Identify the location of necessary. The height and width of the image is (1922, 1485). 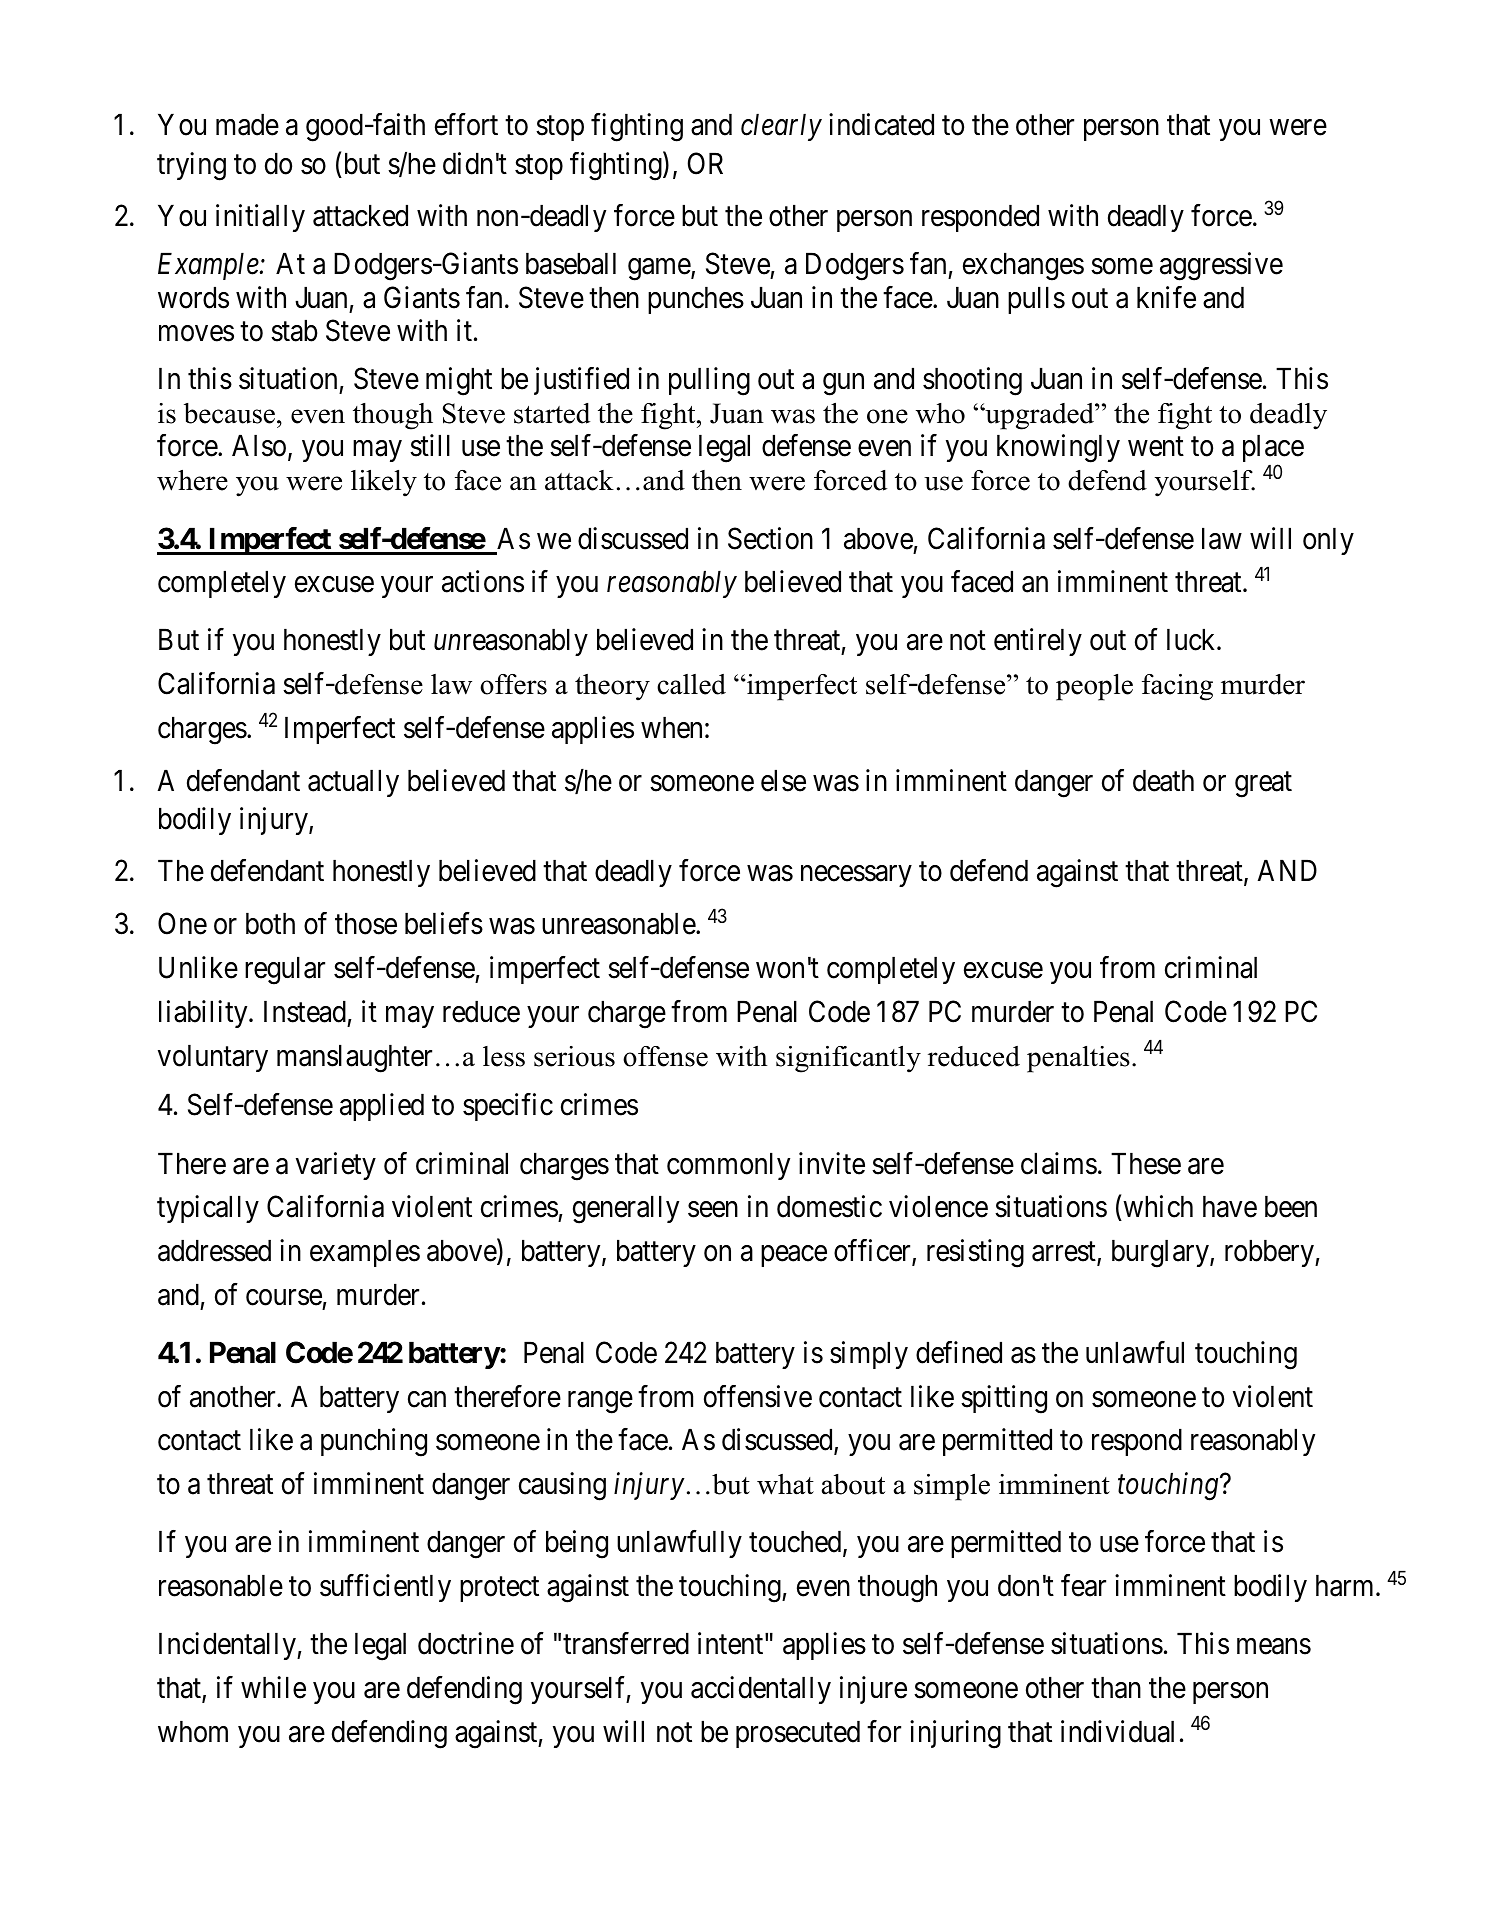
(856, 876).
